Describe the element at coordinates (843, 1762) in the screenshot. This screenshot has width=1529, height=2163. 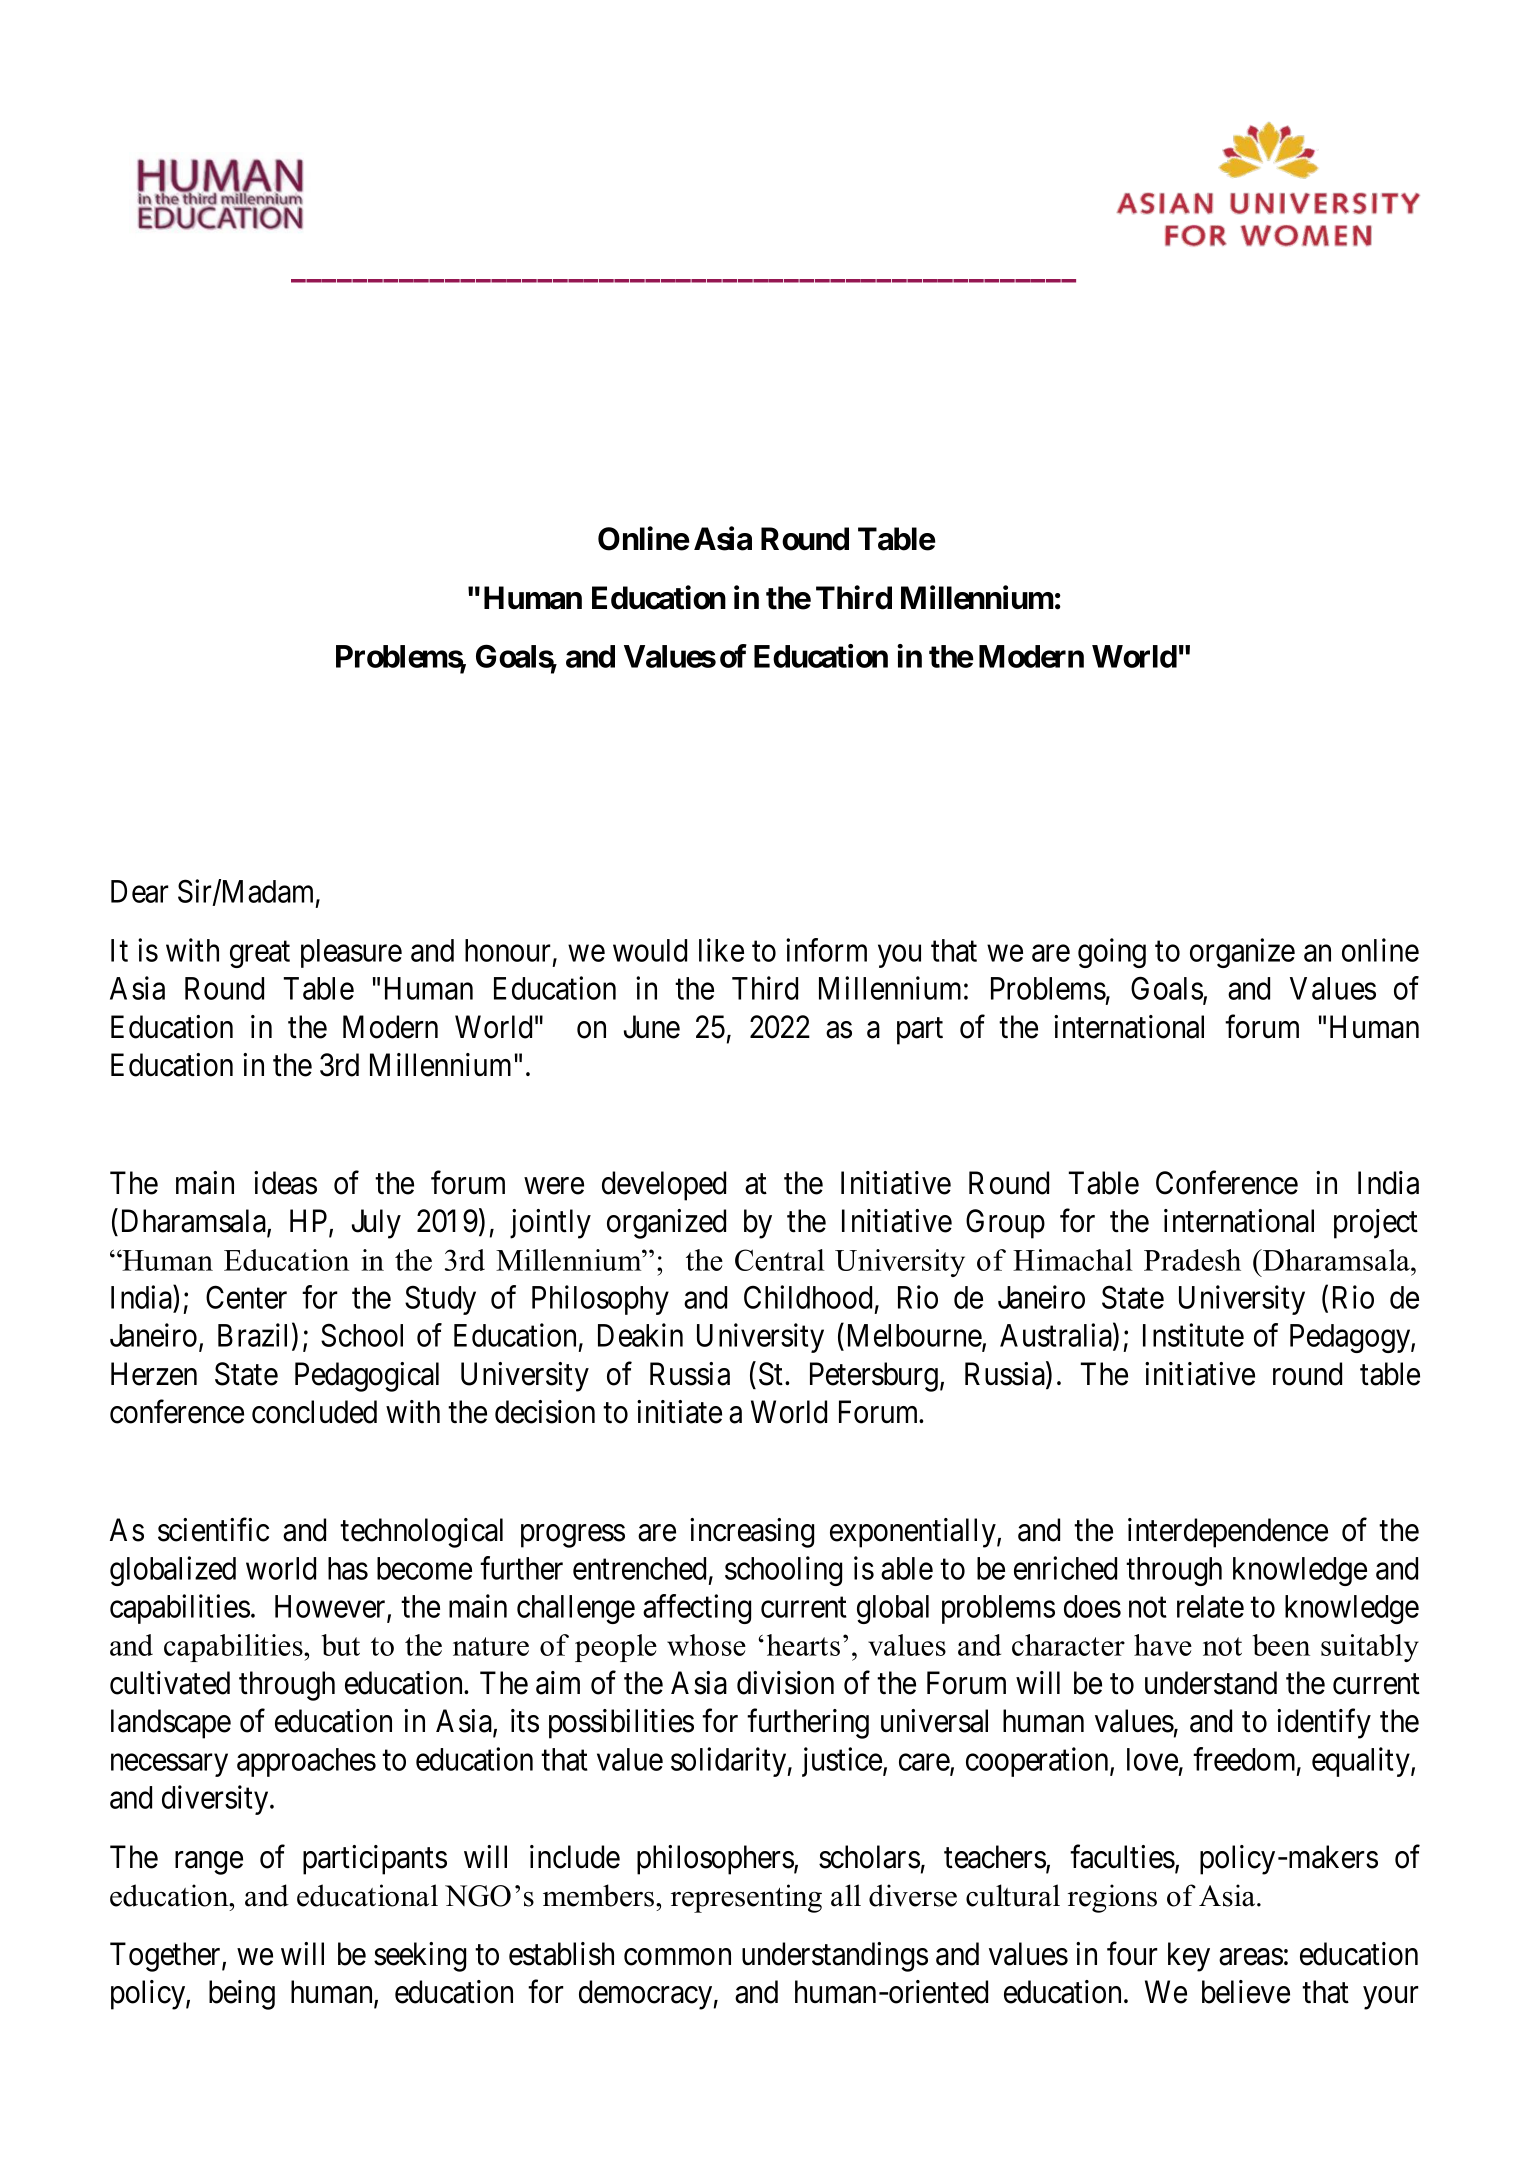
I see `justice` at that location.
